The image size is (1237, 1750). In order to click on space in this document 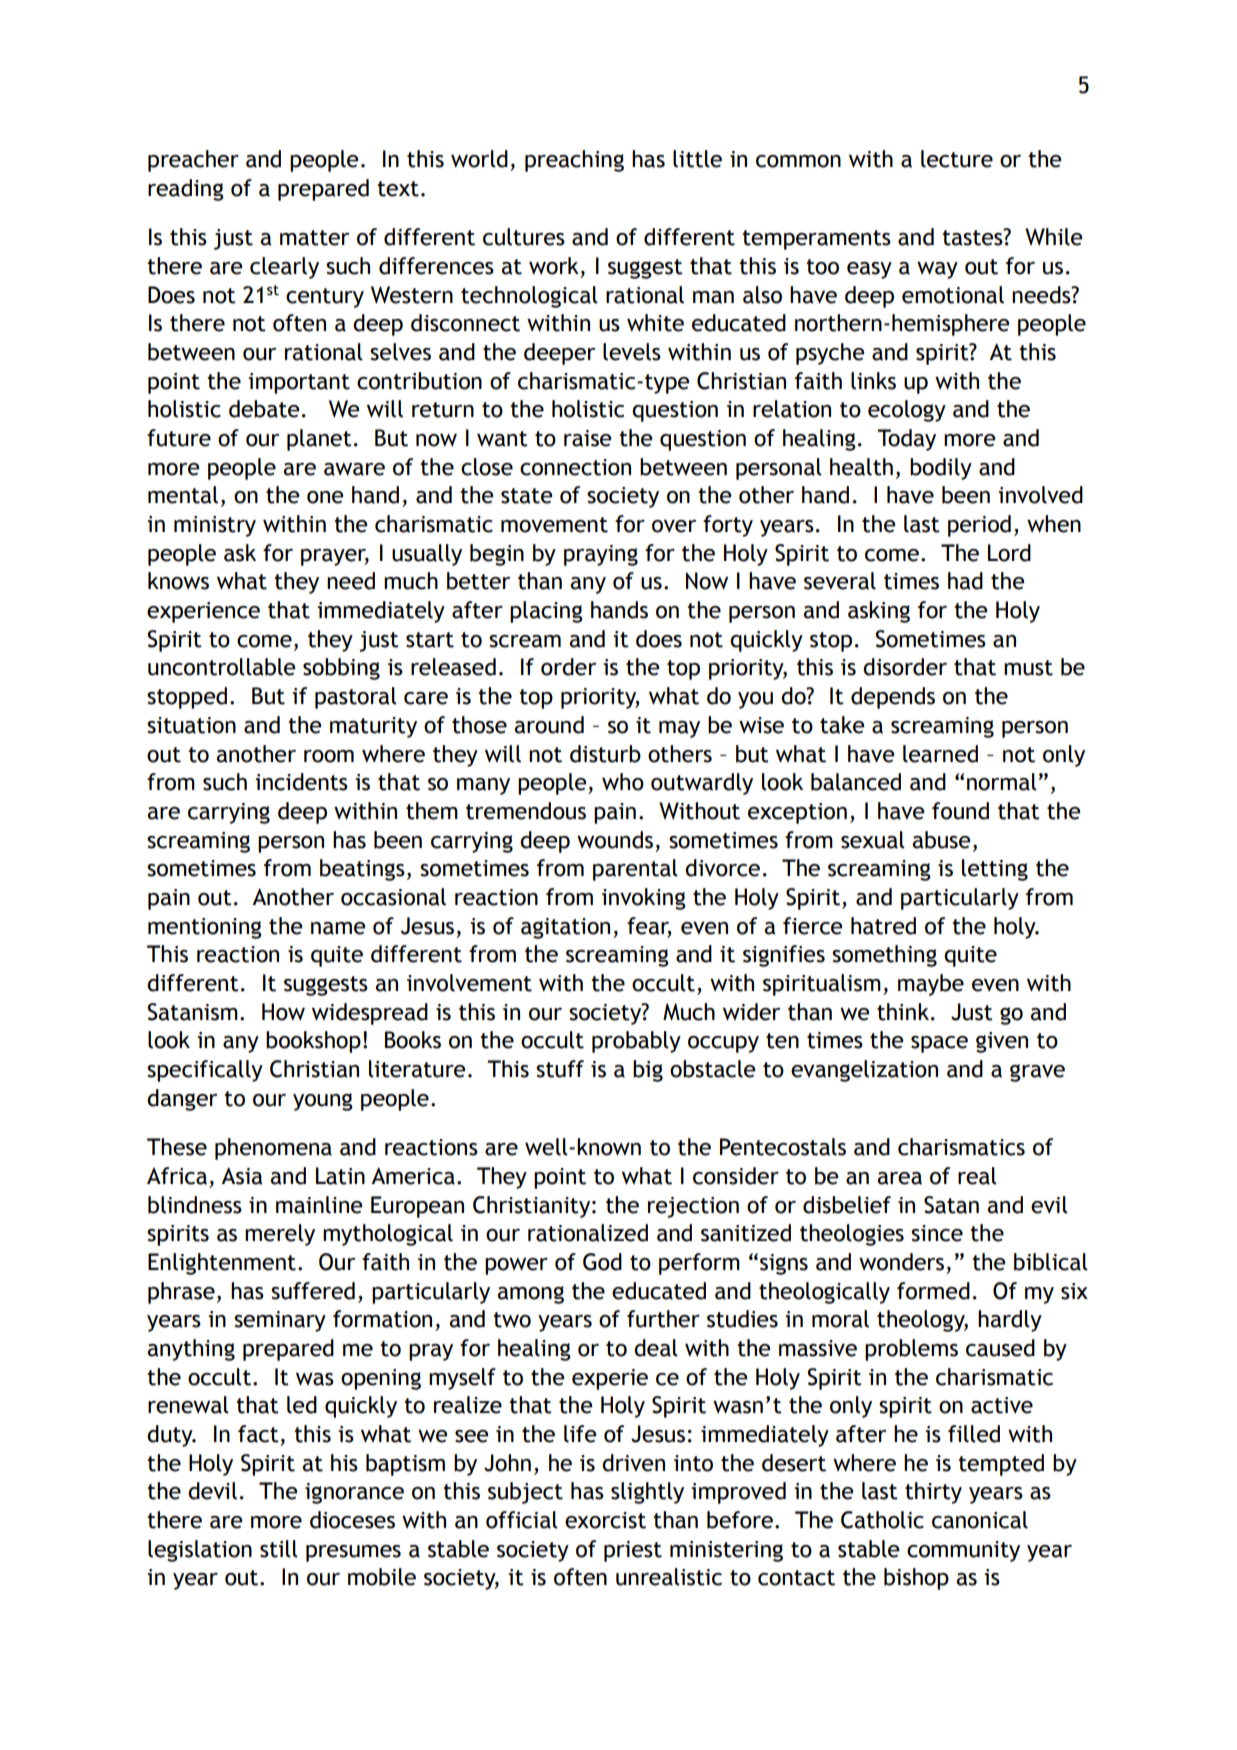, I will do `click(939, 1044)`.
